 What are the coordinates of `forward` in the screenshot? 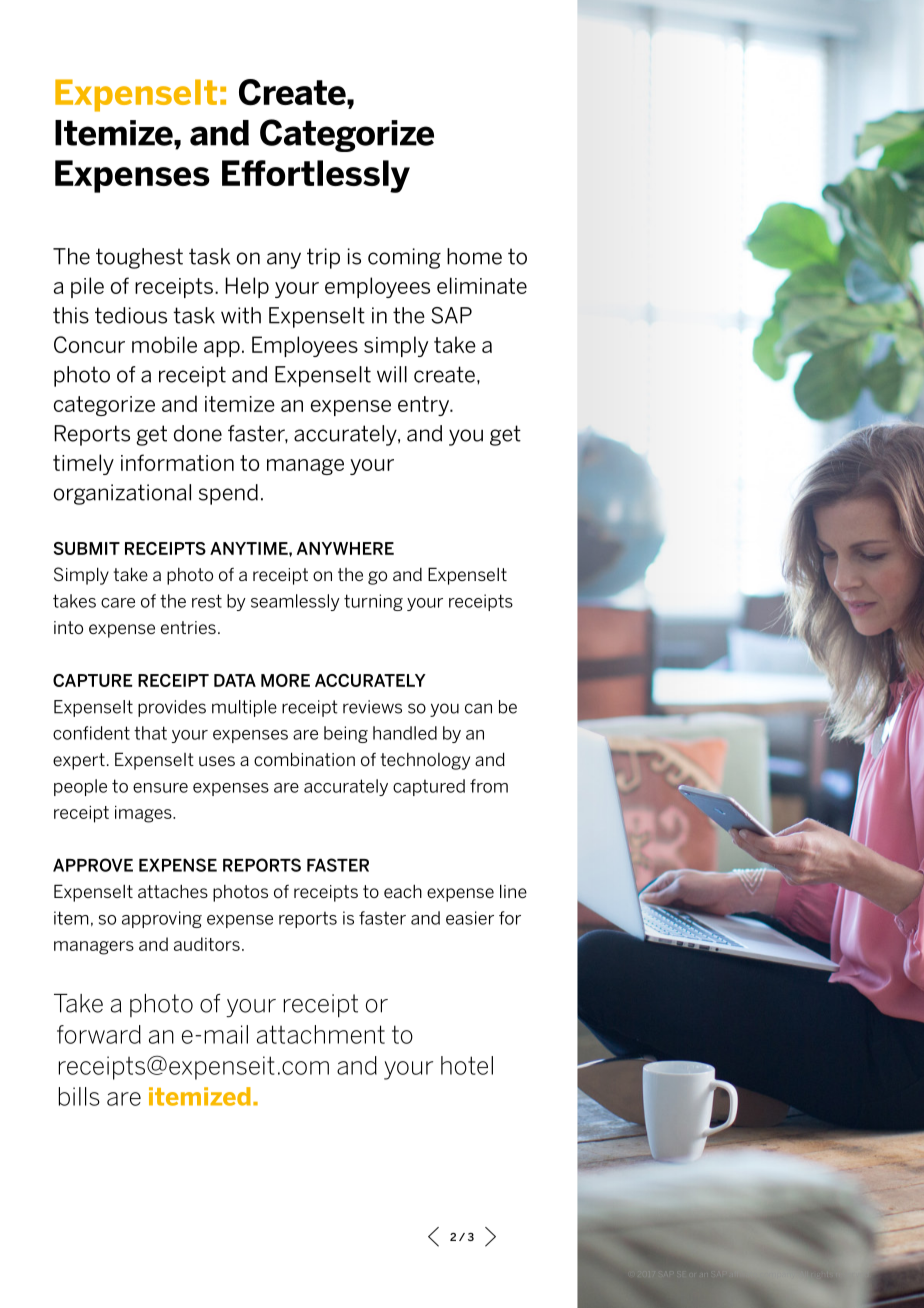 It's located at (99, 1034).
